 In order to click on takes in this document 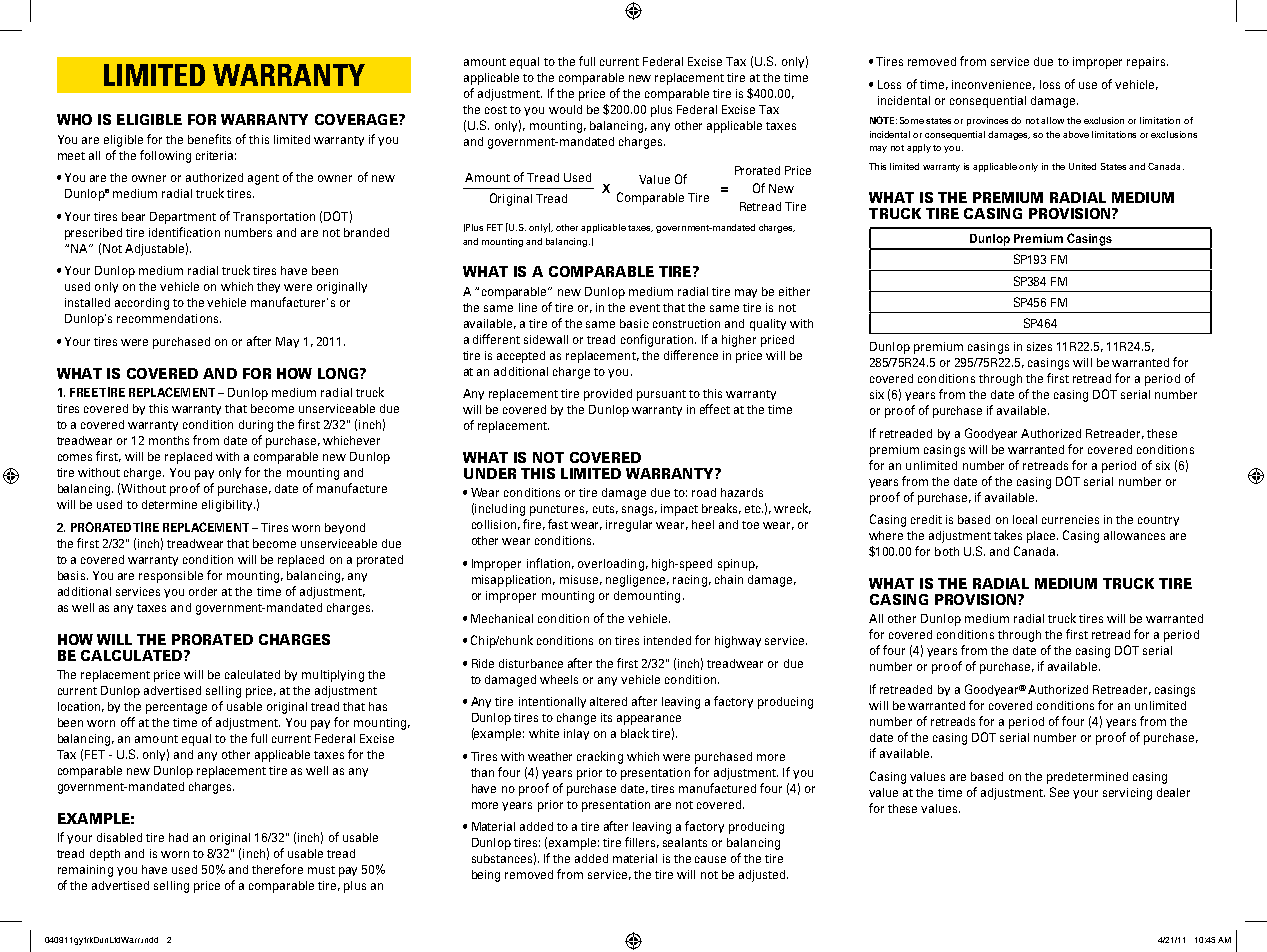, I will do `click(1008, 535)`.
